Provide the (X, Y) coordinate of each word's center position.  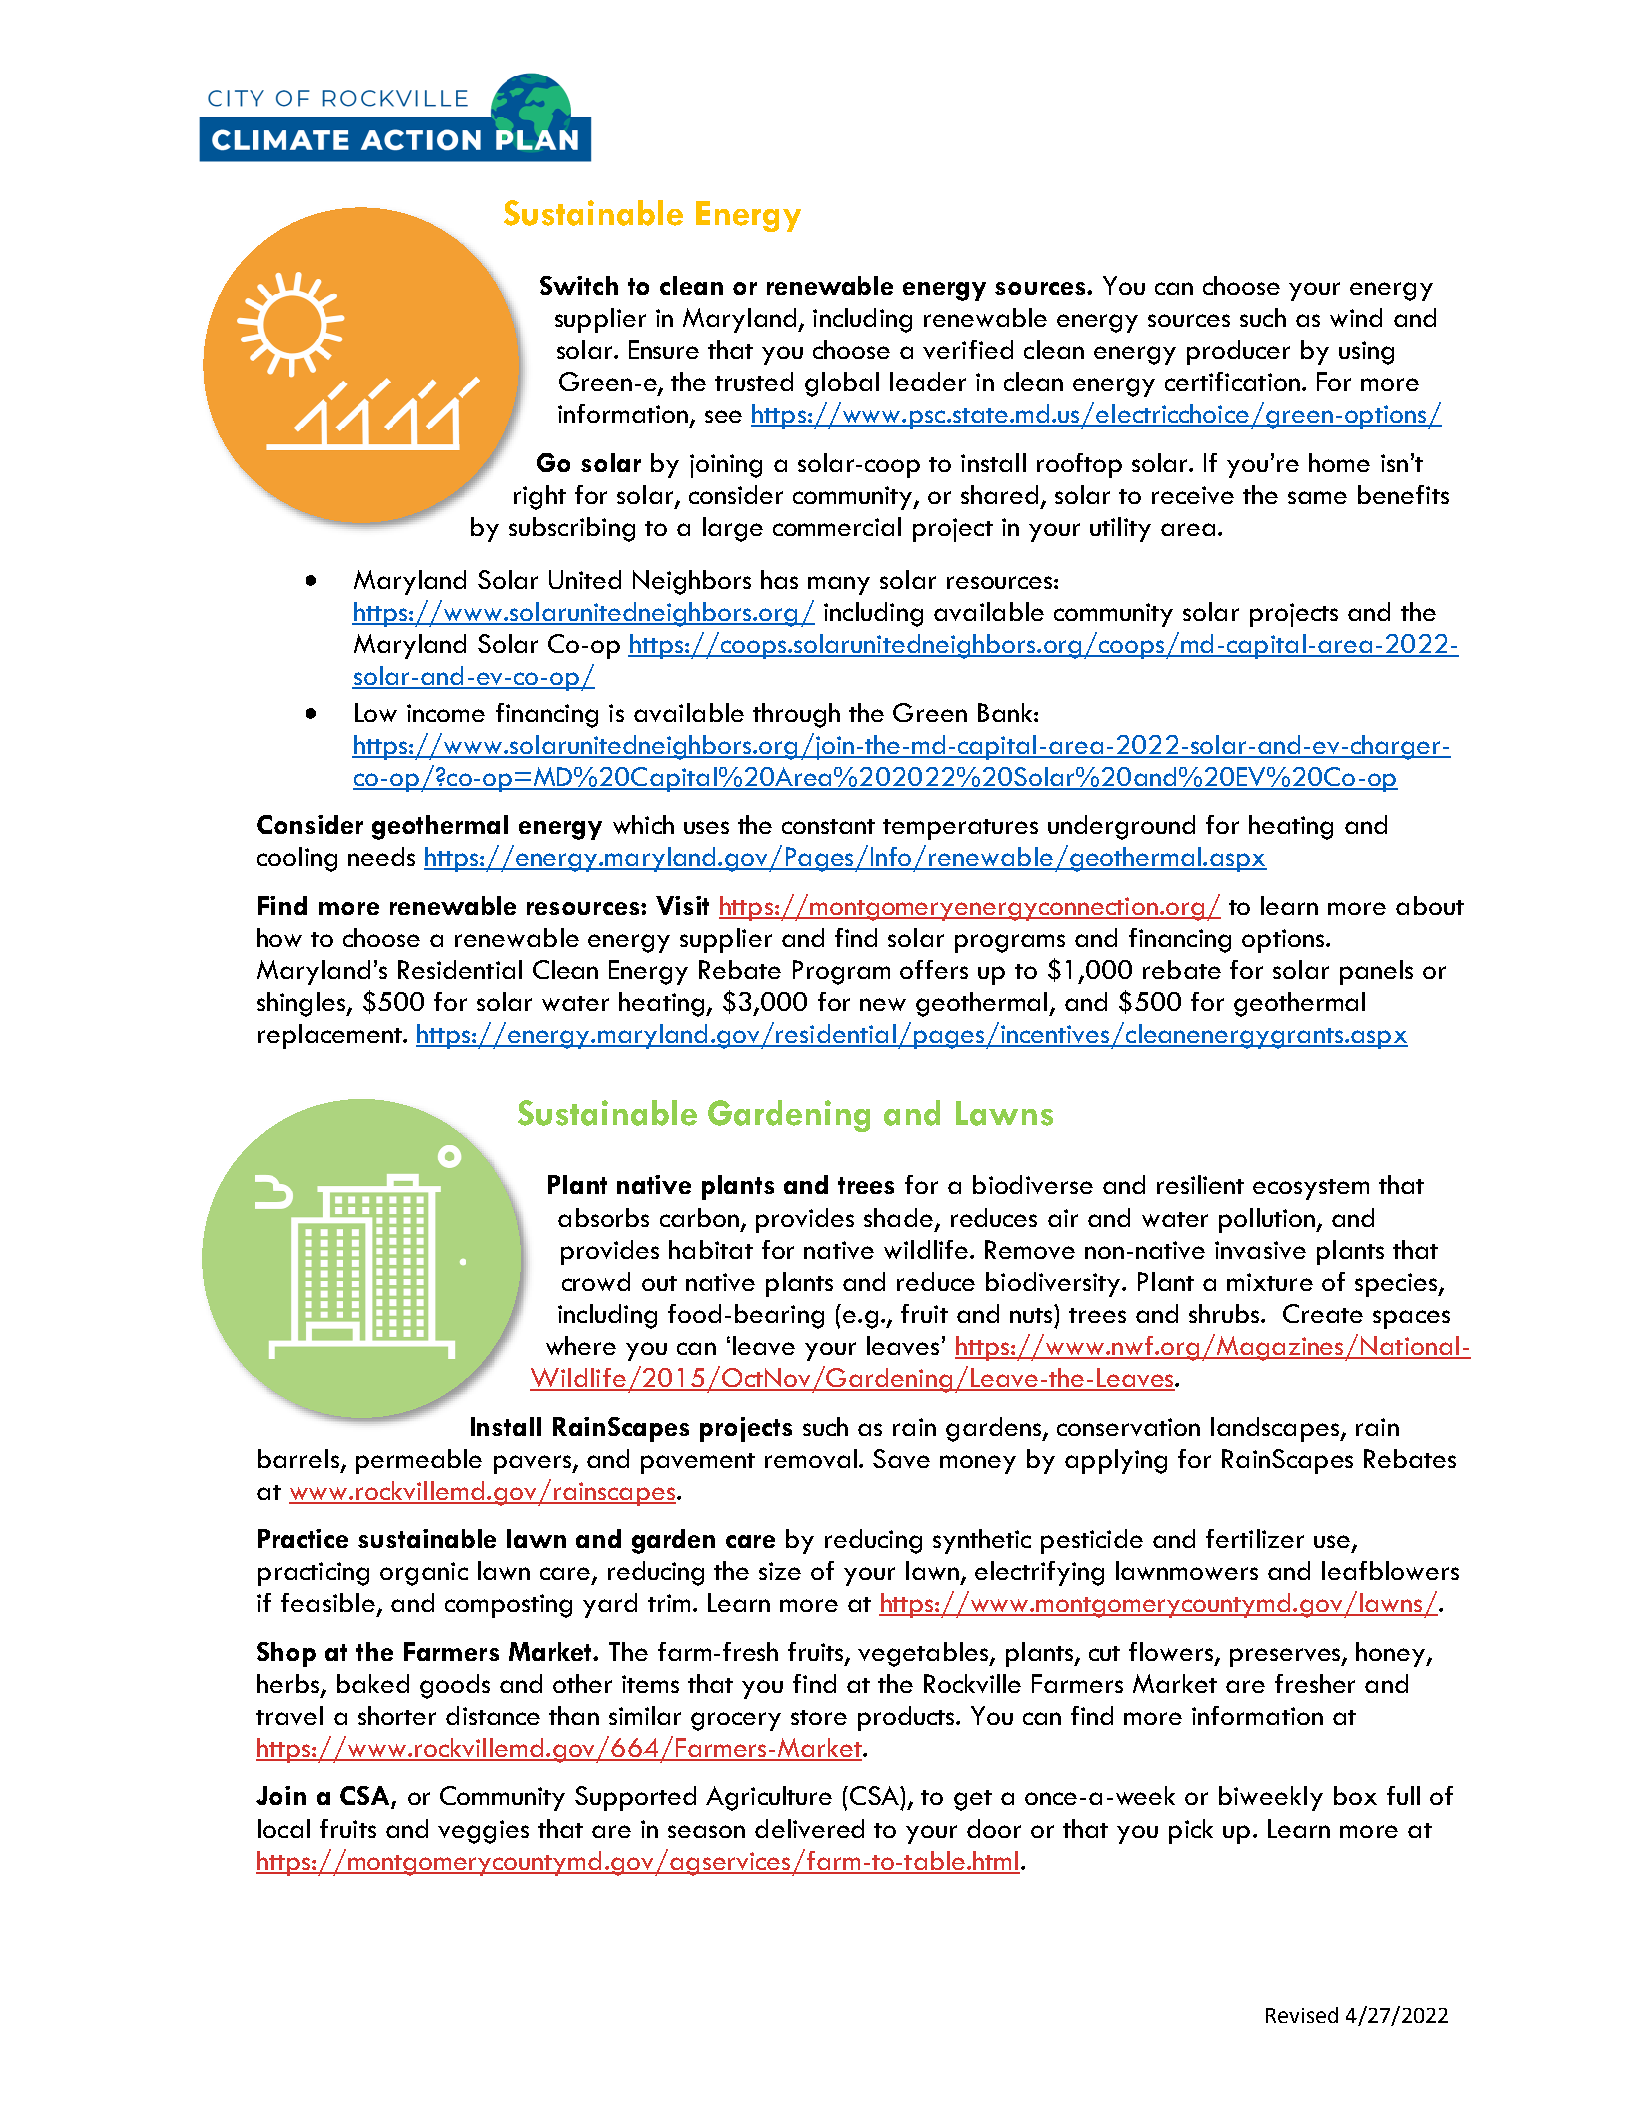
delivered (809, 1828)
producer (1238, 352)
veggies (483, 1832)
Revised (1302, 2015)
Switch (579, 285)
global (842, 384)
